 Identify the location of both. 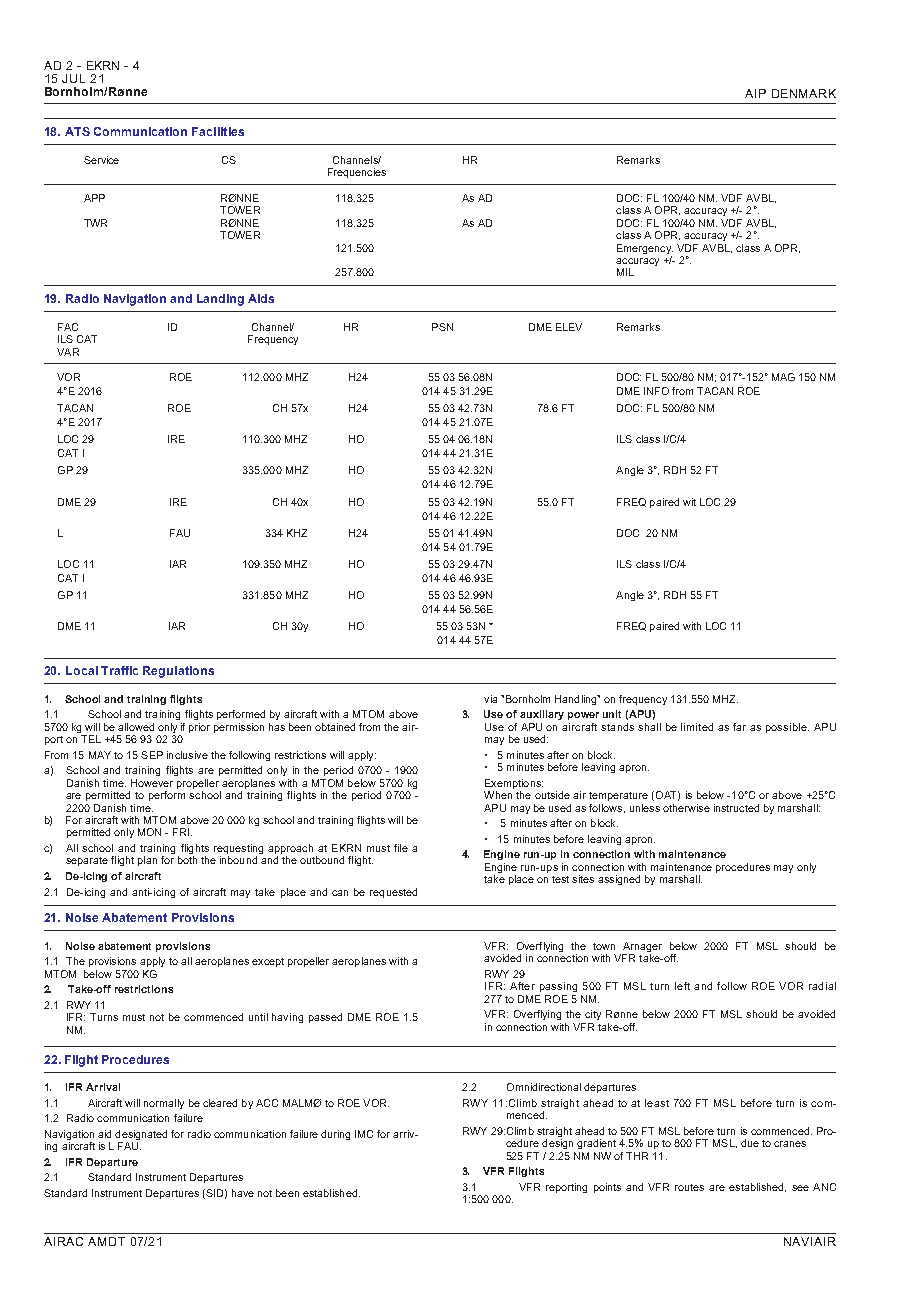
(187, 860).
